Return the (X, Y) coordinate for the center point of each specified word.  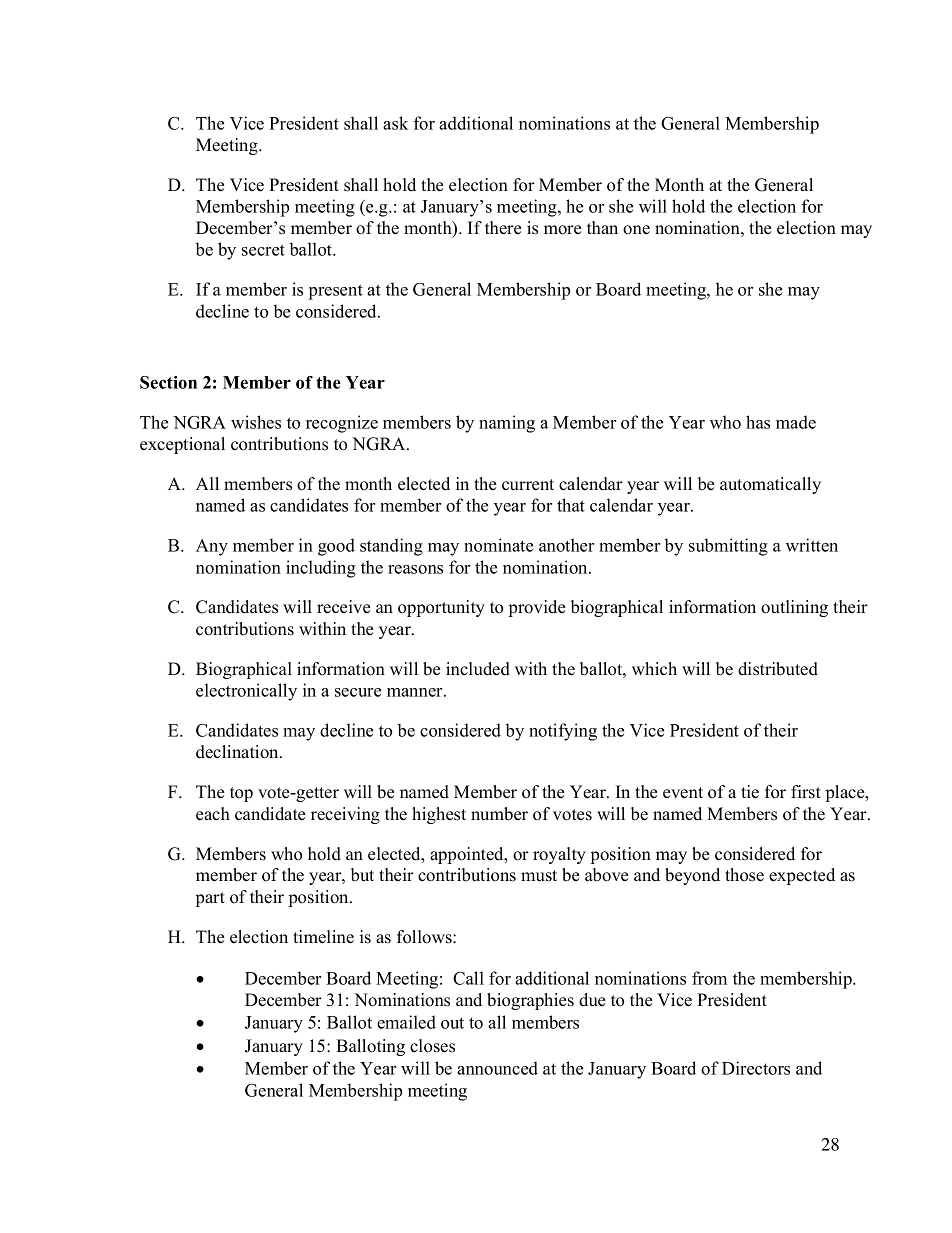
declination (238, 752)
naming (507, 424)
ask (395, 123)
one (636, 230)
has (758, 422)
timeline (323, 937)
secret (263, 250)
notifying (563, 732)
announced (497, 1068)
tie (750, 792)
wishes (256, 422)
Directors (756, 1068)
